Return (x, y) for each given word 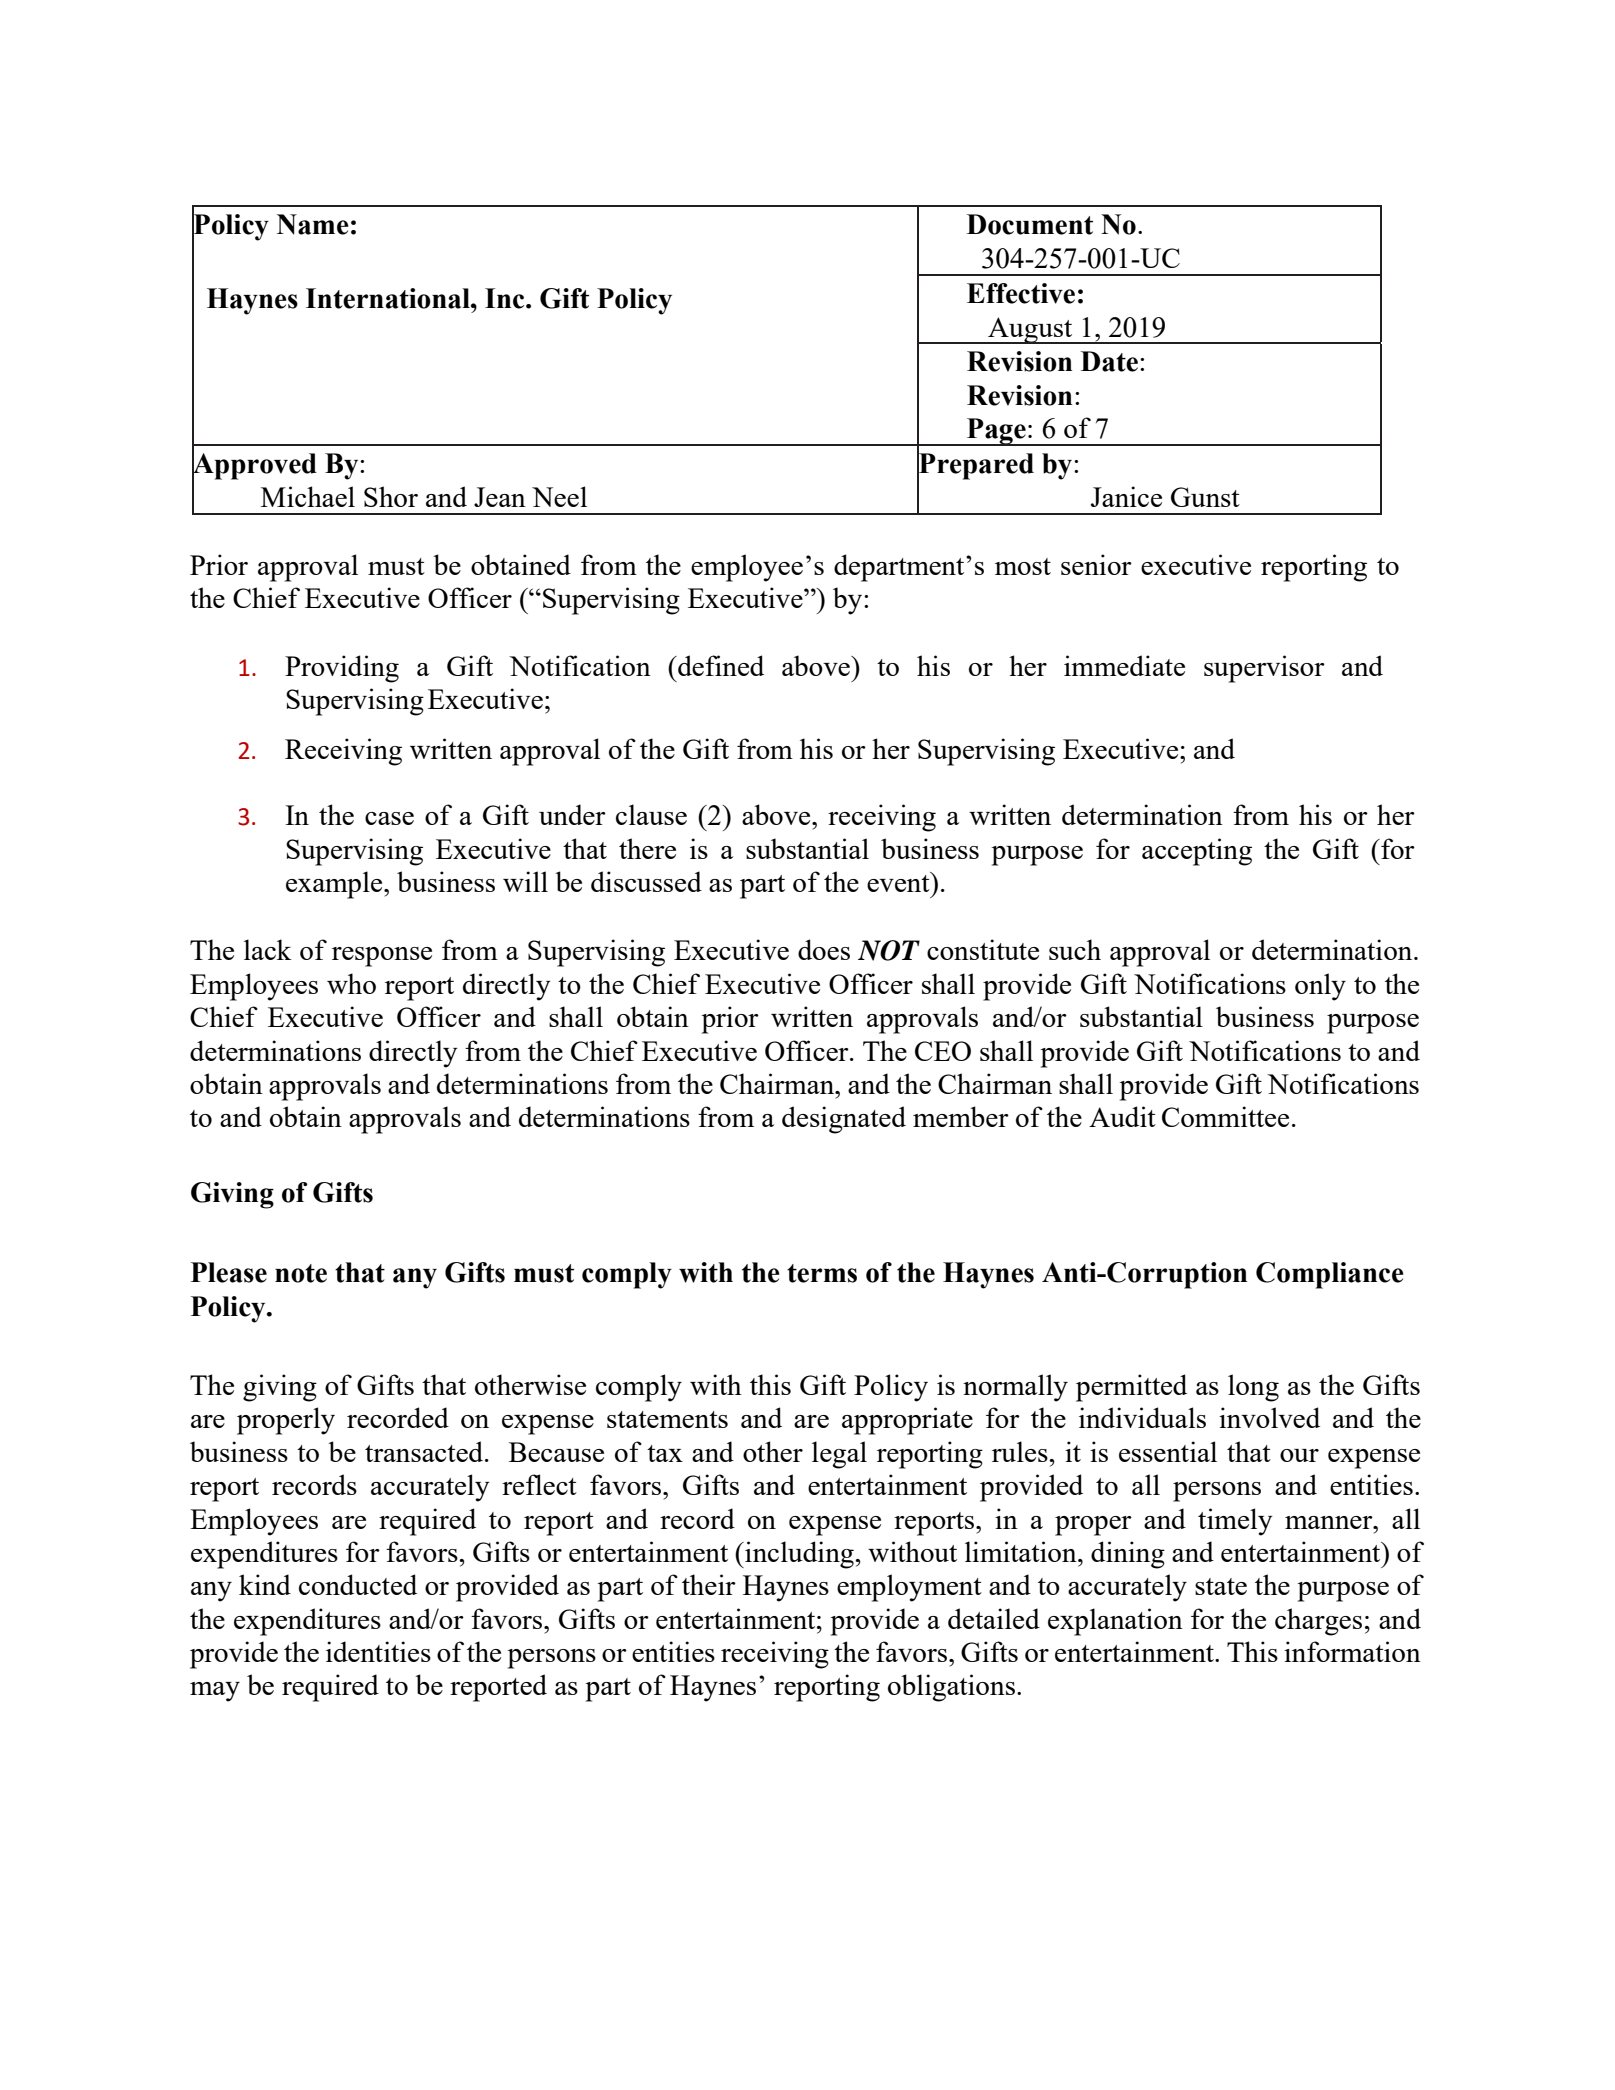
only (1320, 987)
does (824, 949)
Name (313, 224)
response (382, 957)
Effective (1021, 293)
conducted (358, 1584)
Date (1109, 361)
